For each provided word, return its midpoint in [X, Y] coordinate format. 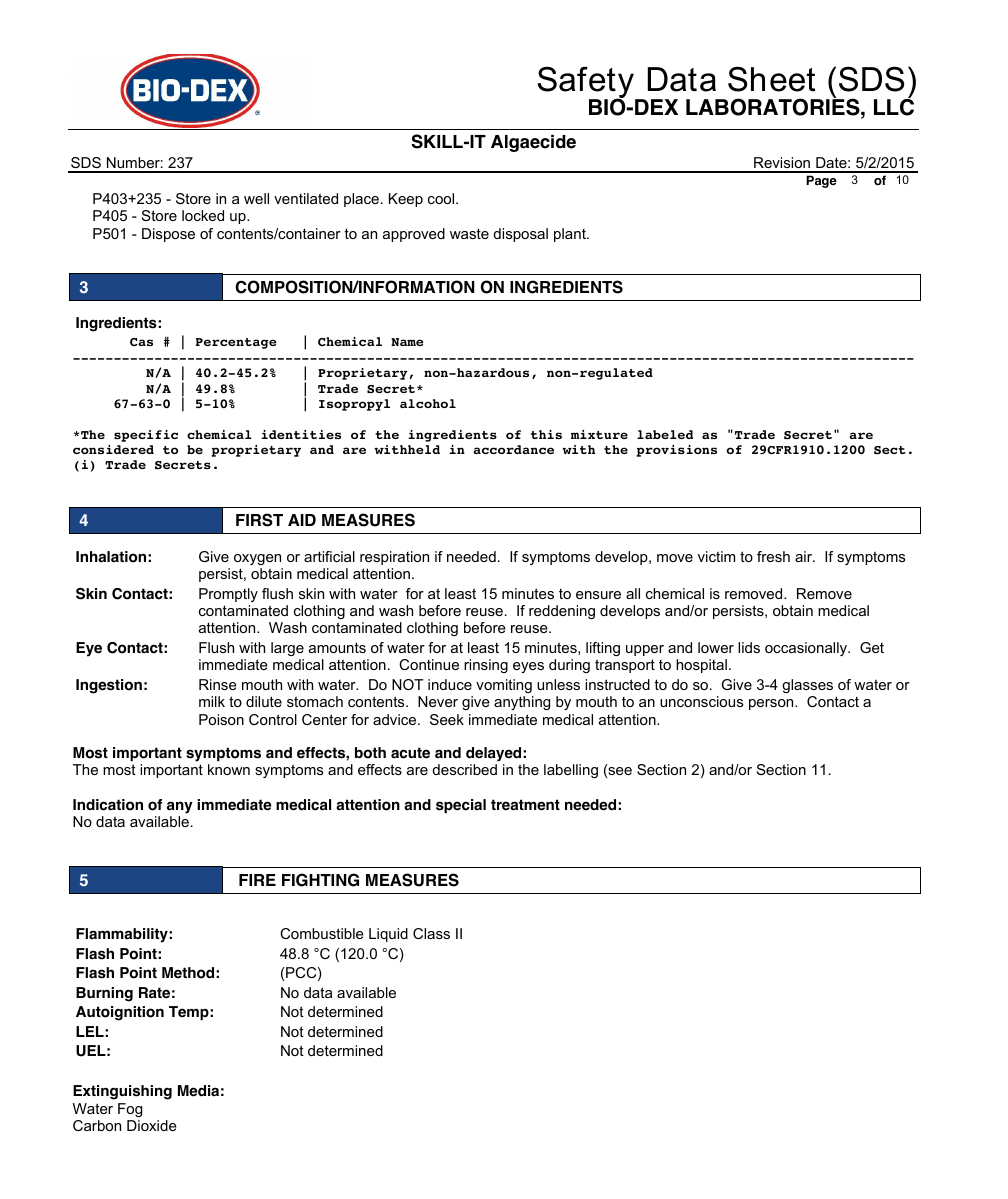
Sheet [771, 79]
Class [431, 933]
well [256, 198]
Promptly [228, 595]
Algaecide [533, 143]
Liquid [388, 935]
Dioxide [152, 1125]
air [805, 556]
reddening [562, 612]
